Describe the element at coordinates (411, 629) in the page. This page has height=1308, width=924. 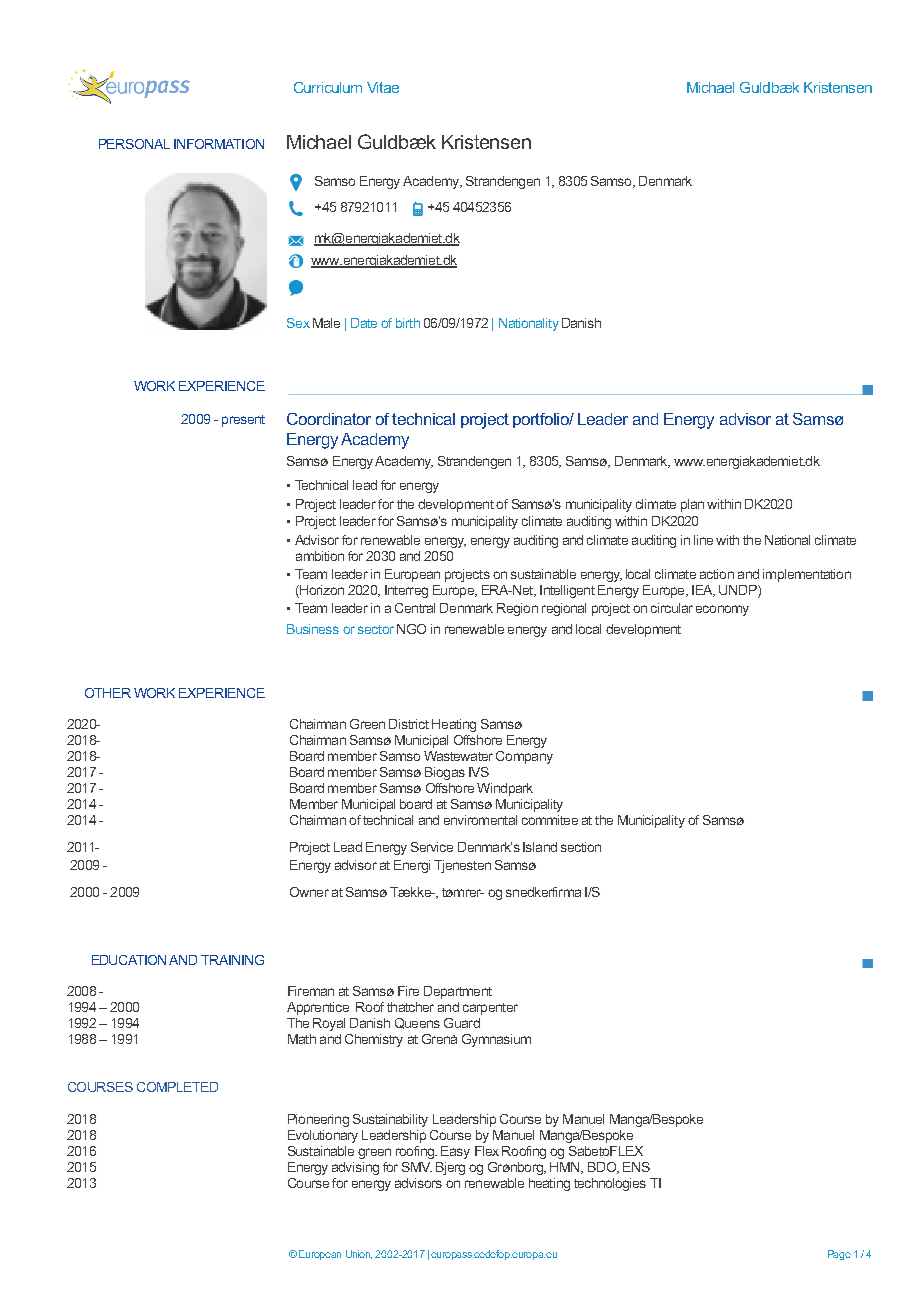
I see `NGO` at that location.
